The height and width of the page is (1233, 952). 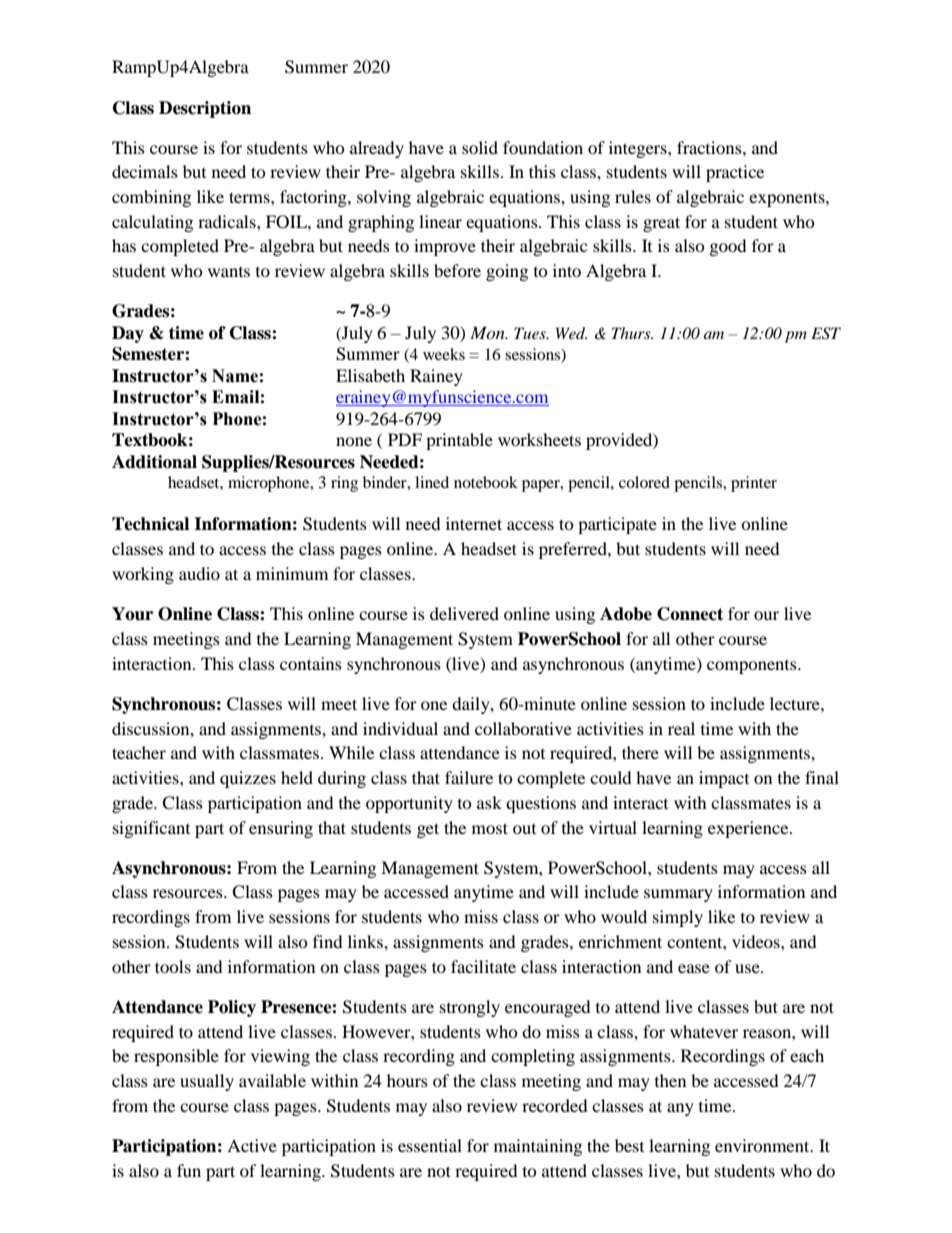 I want to click on Description, so click(x=205, y=109).
